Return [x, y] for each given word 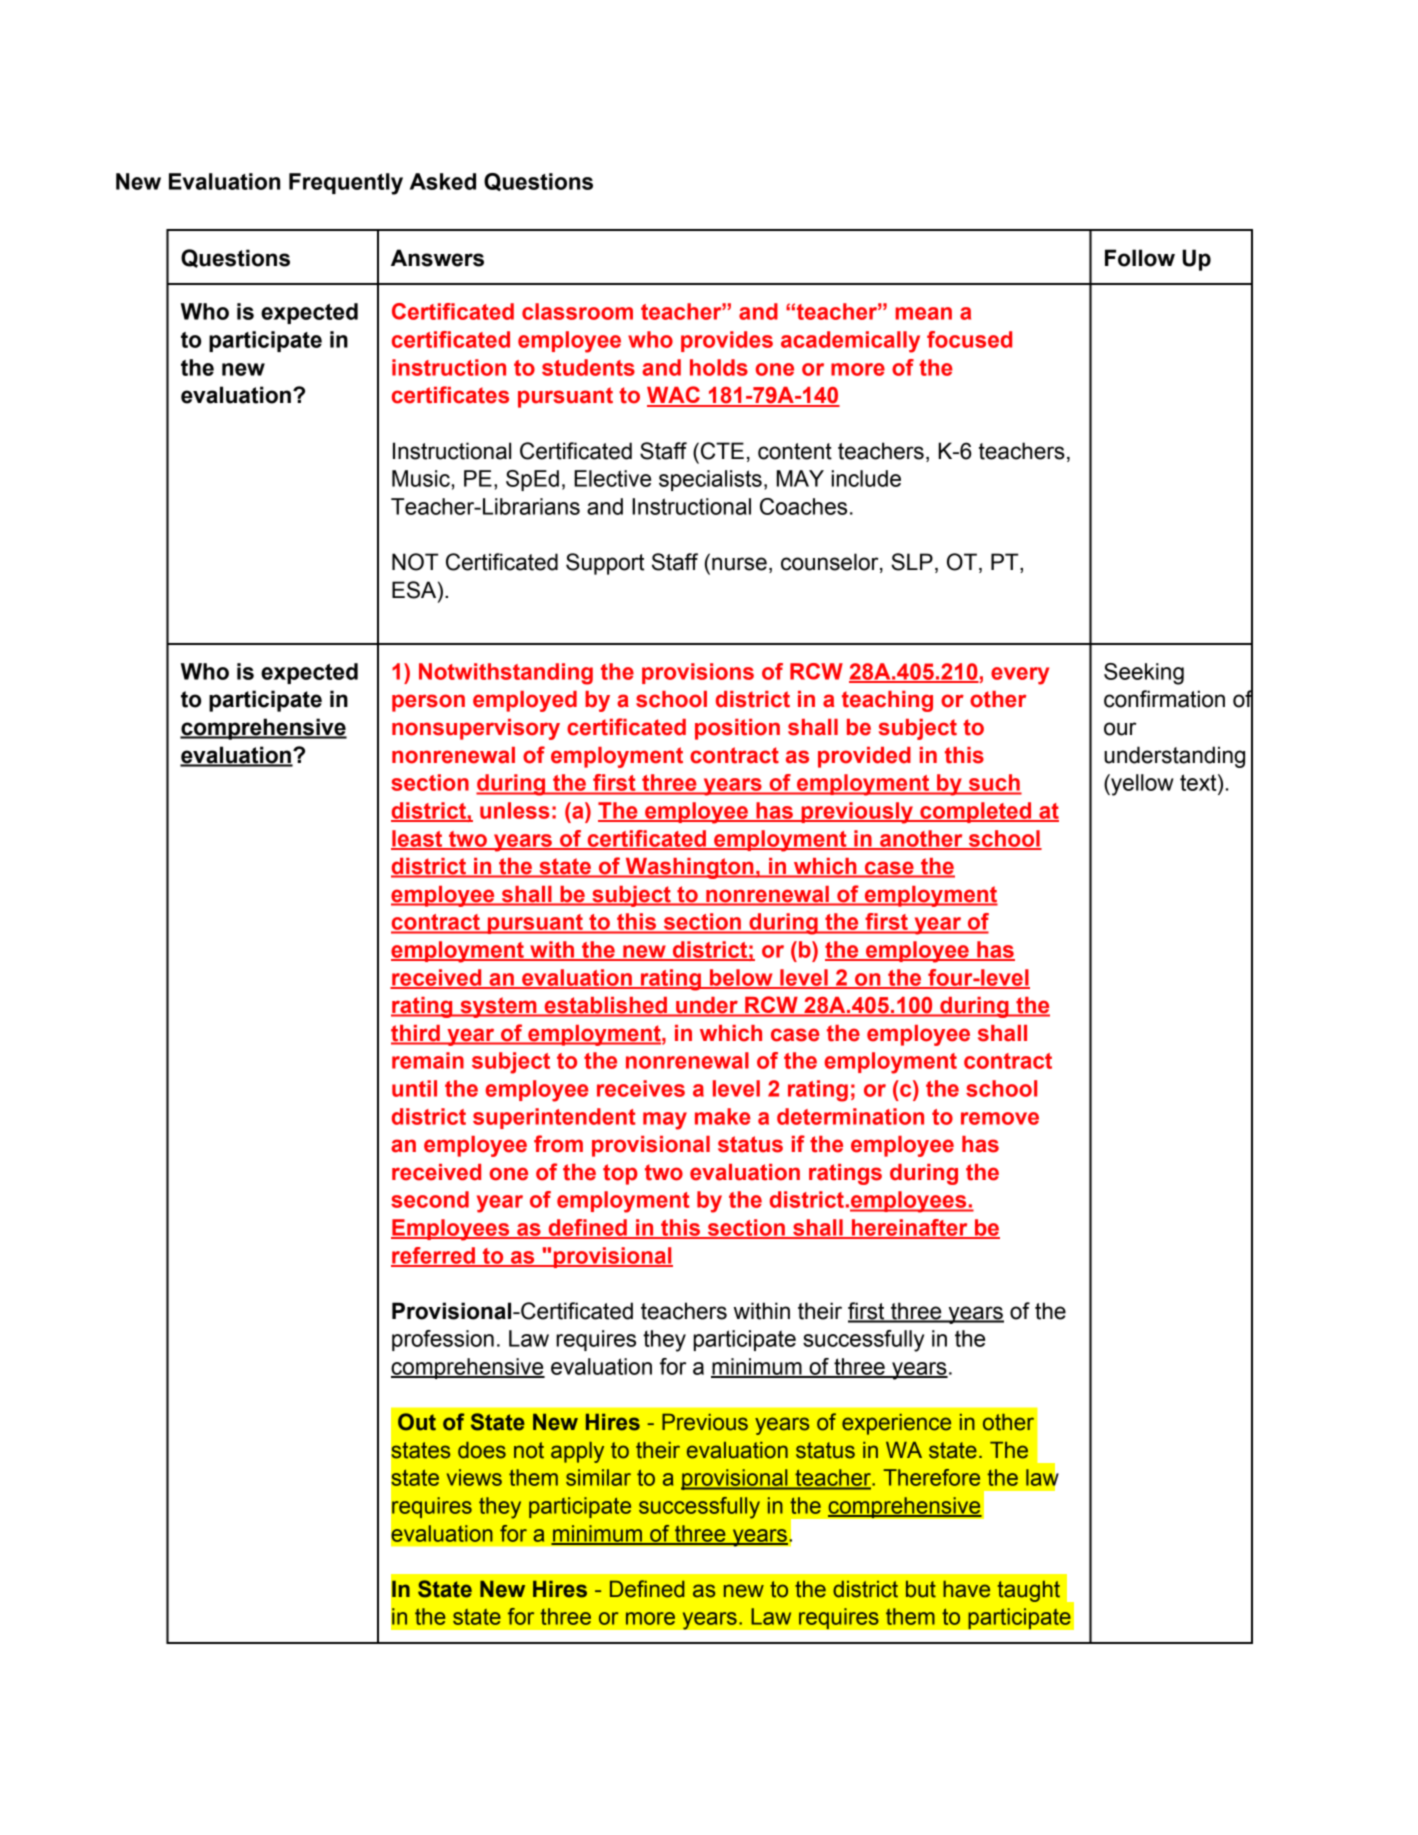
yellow [1141, 785]
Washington [689, 868]
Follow [1140, 258]
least [418, 839]
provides [727, 341]
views [474, 1477]
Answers [437, 258]
